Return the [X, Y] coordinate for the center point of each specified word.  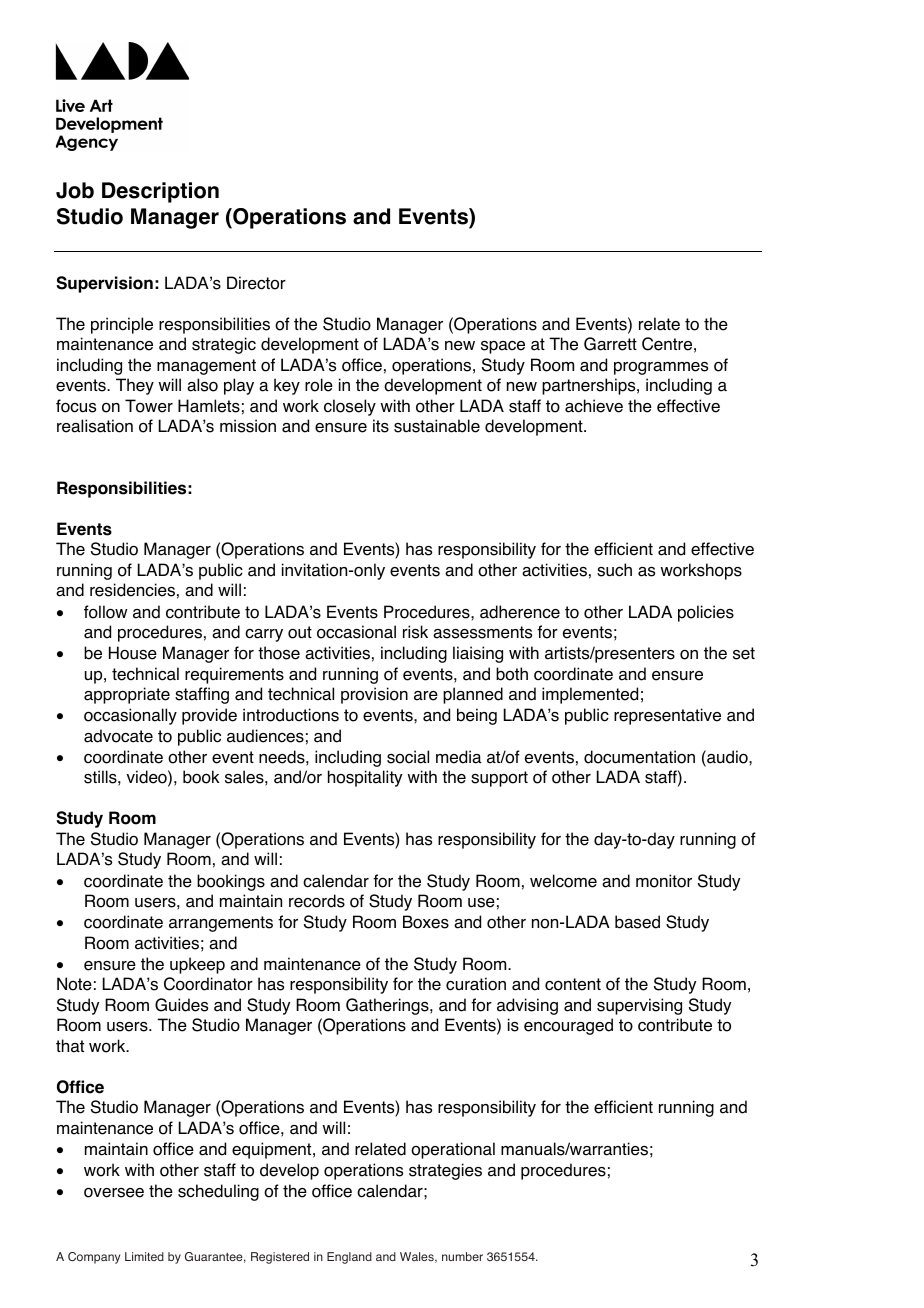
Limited [144, 1256]
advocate [118, 736]
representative [667, 716]
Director [256, 283]
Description [160, 192]
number [462, 1256]
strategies [445, 1171]
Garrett [610, 344]
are [426, 696]
